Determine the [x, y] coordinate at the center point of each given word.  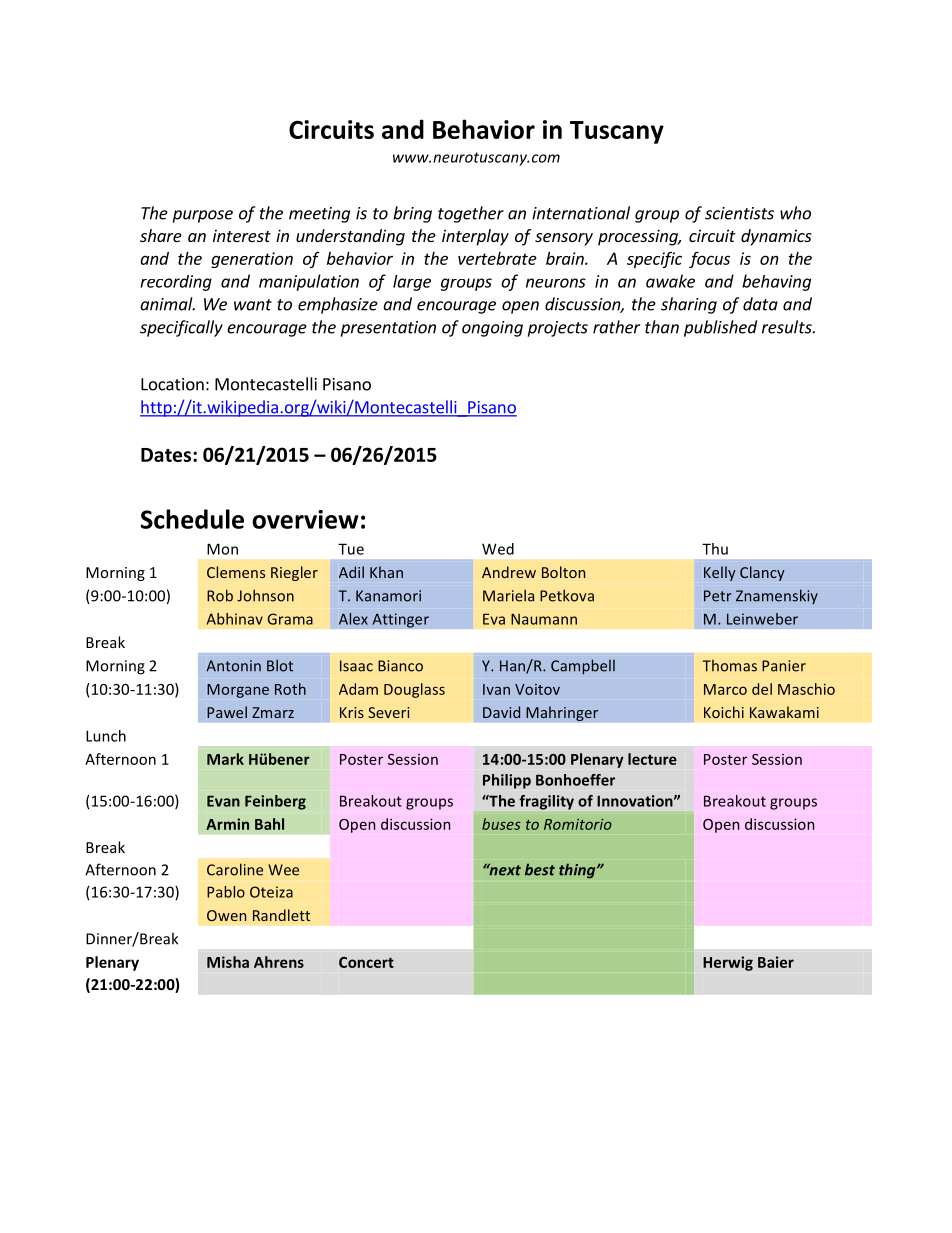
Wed [498, 549]
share [161, 235]
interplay [475, 237]
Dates [167, 455]
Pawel [227, 712]
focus [709, 259]
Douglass [414, 690]
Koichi [724, 712]
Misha [228, 962]
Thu [715, 549]
